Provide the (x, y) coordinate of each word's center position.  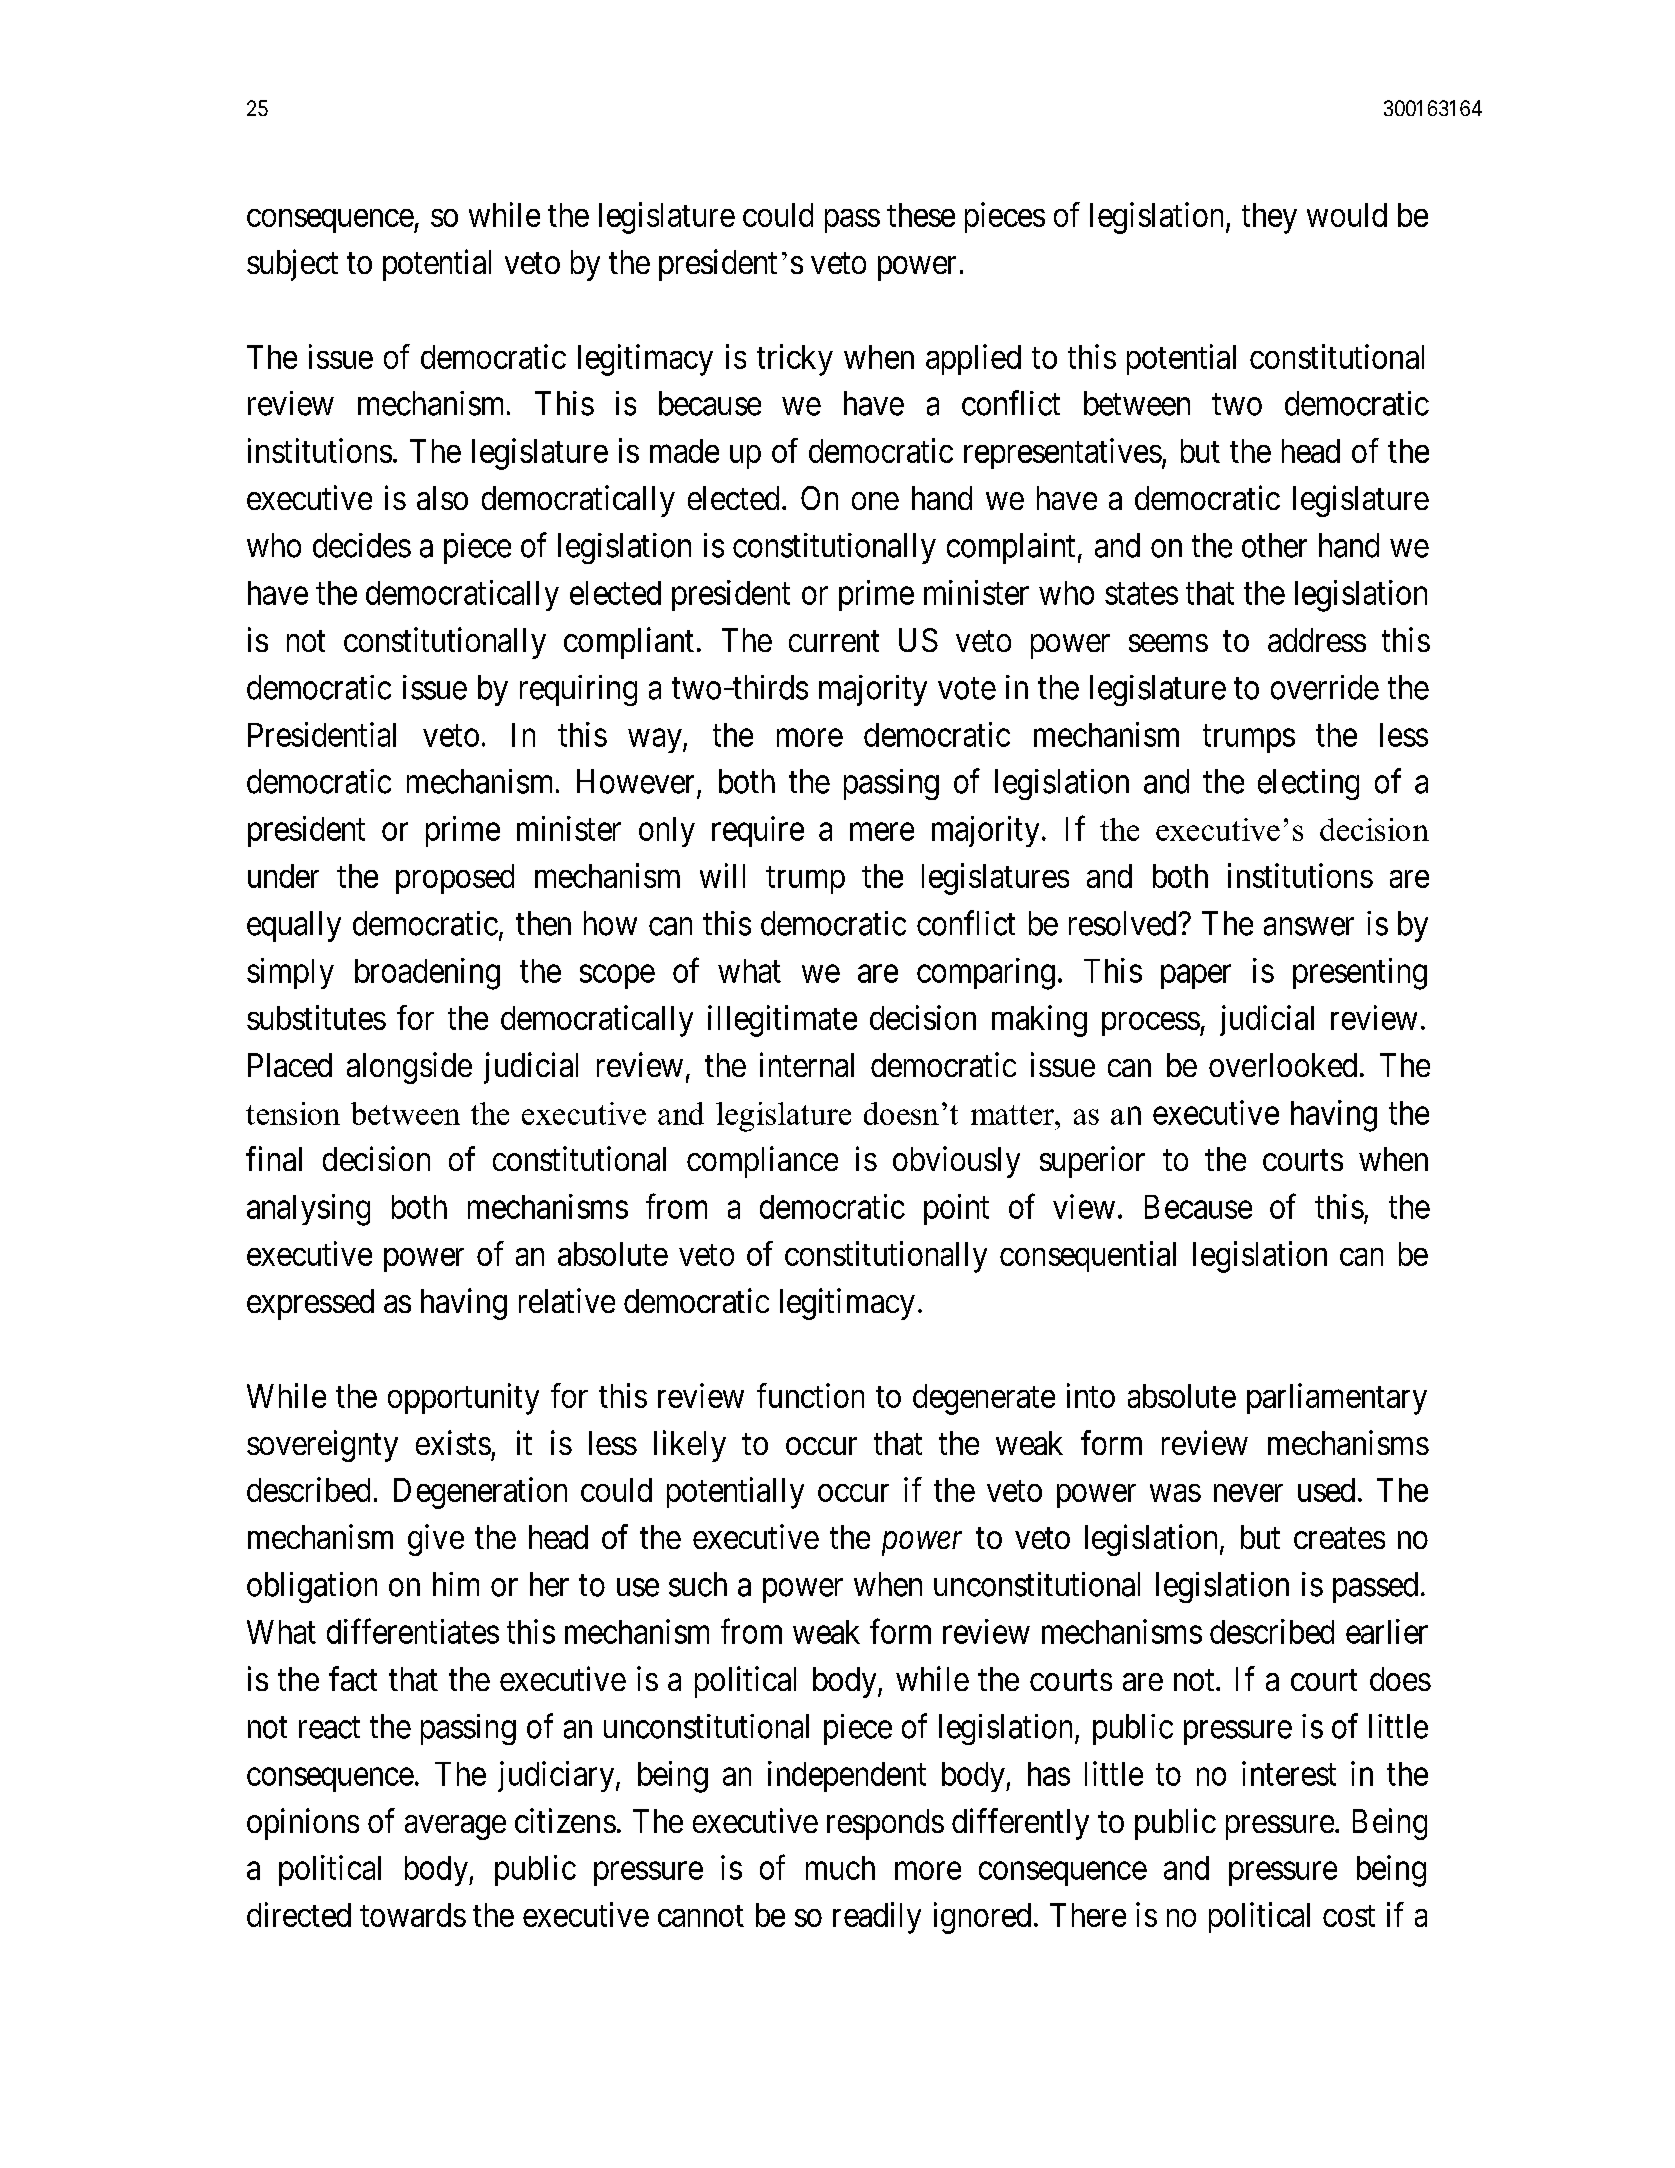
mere (882, 832)
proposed (455, 879)
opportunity (463, 1399)
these (921, 215)
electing (1308, 784)
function (810, 1395)
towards (413, 1915)
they (1269, 218)
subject (292, 265)
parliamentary (1337, 1399)
